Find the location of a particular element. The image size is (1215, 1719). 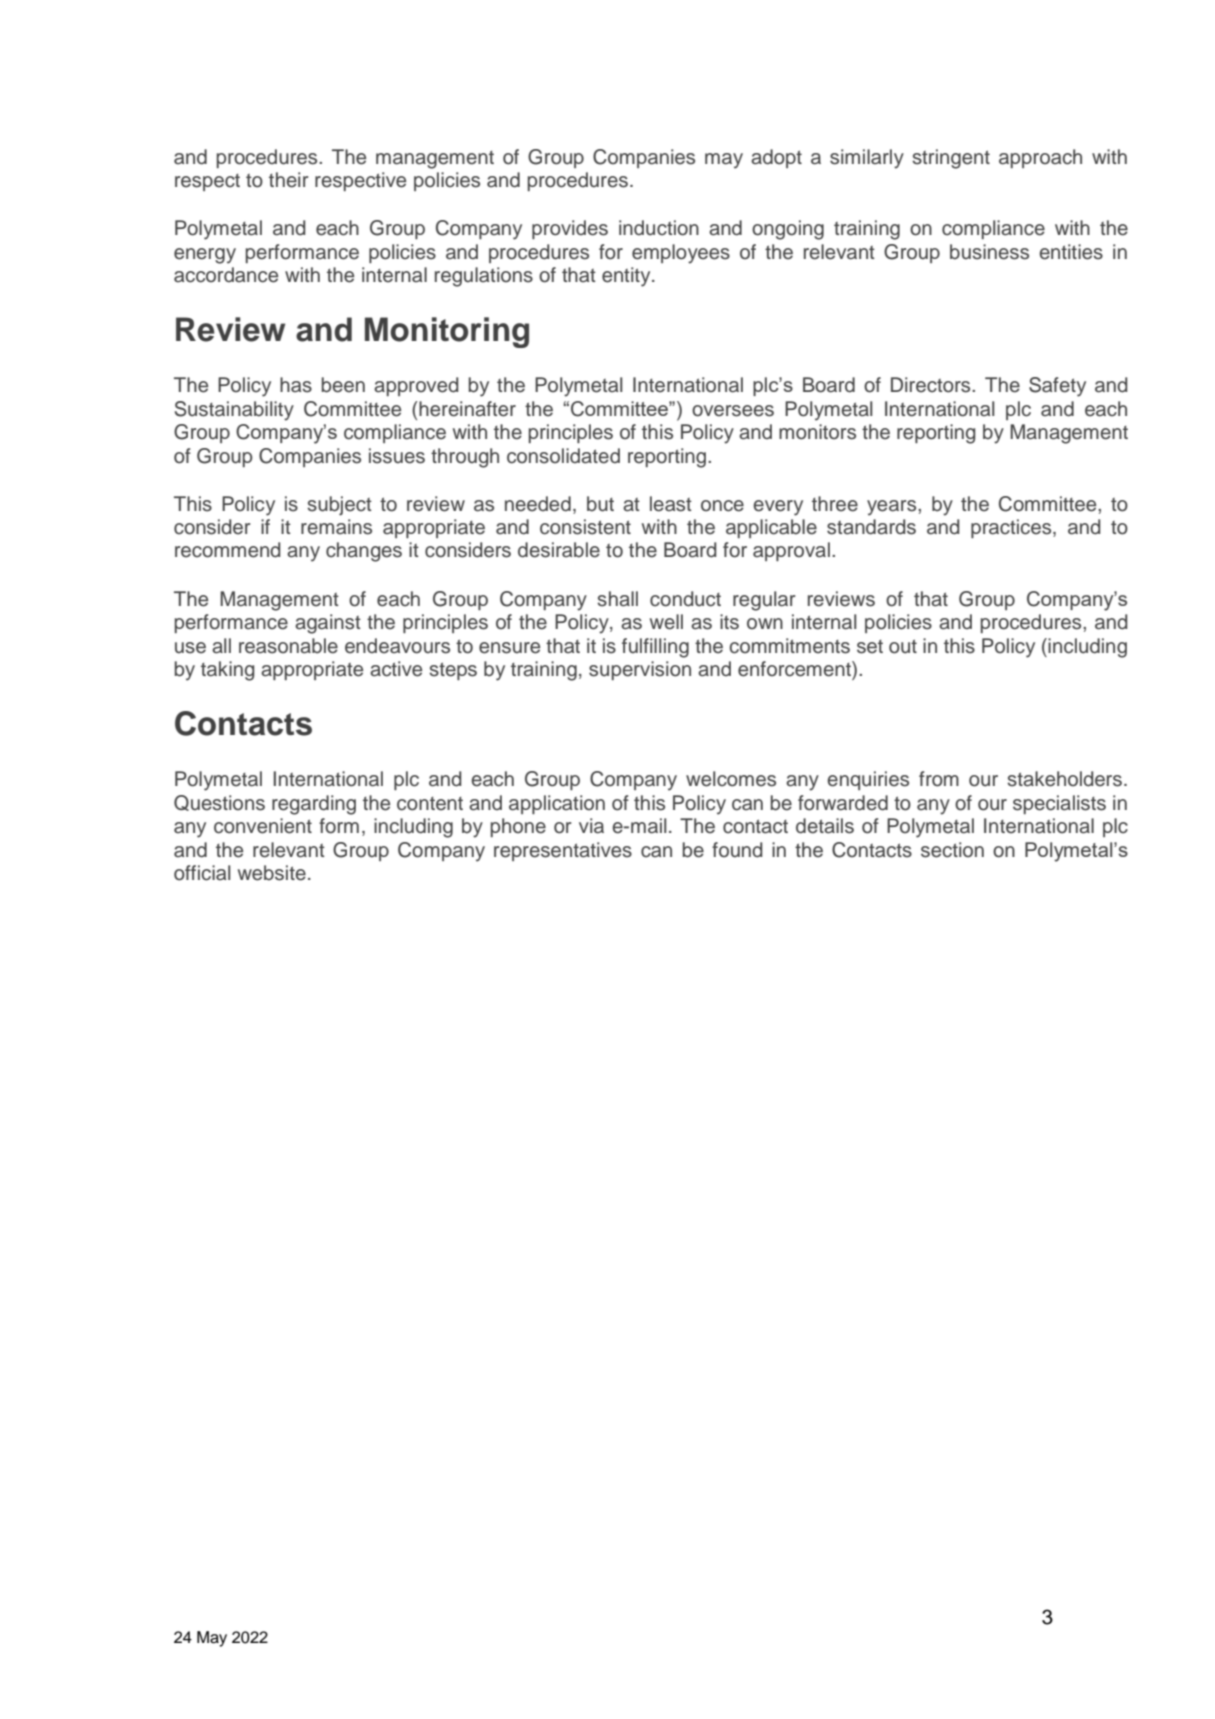

website is located at coordinates (272, 873).
